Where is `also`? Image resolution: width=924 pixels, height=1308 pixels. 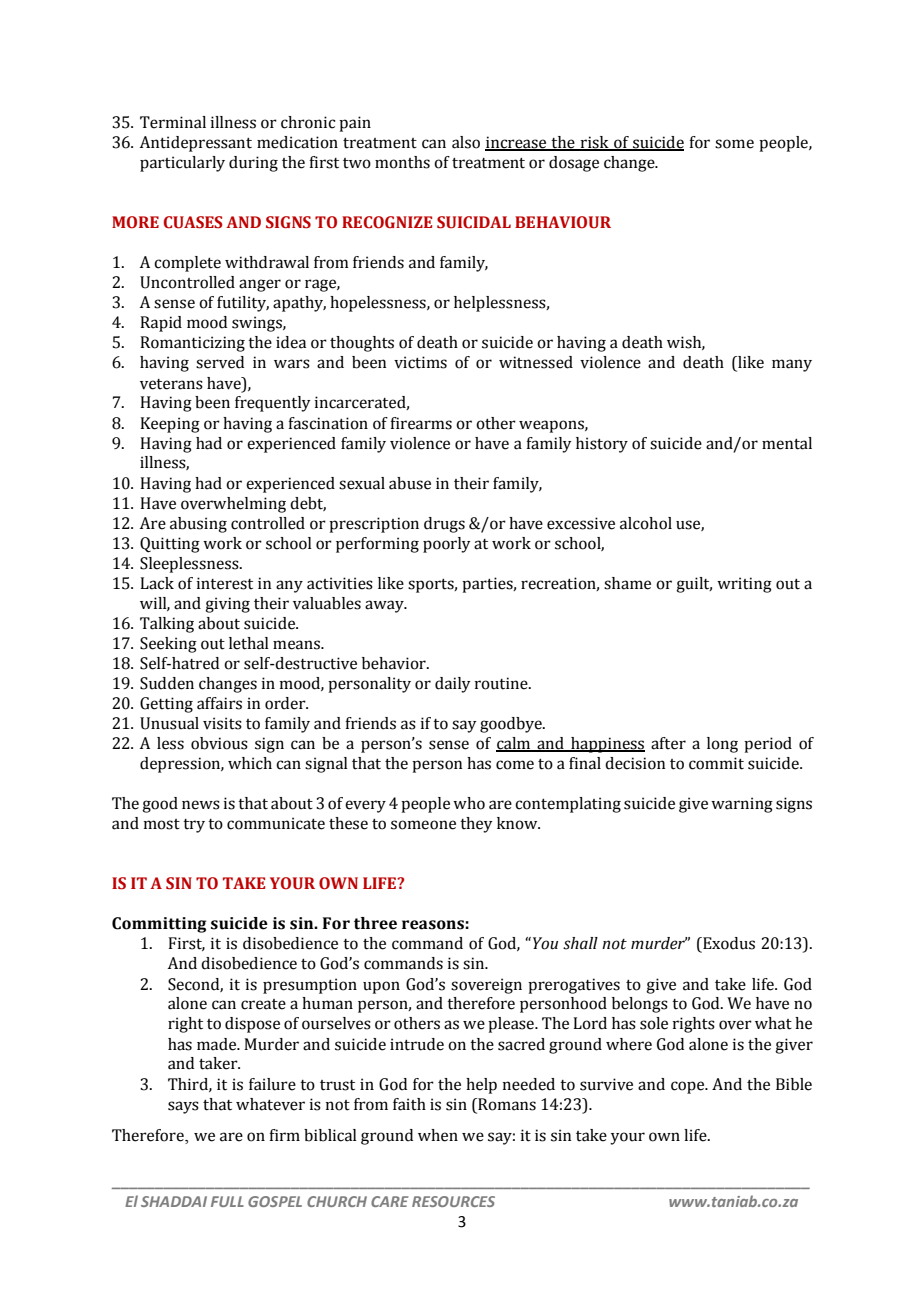
also is located at coordinates (466, 142).
